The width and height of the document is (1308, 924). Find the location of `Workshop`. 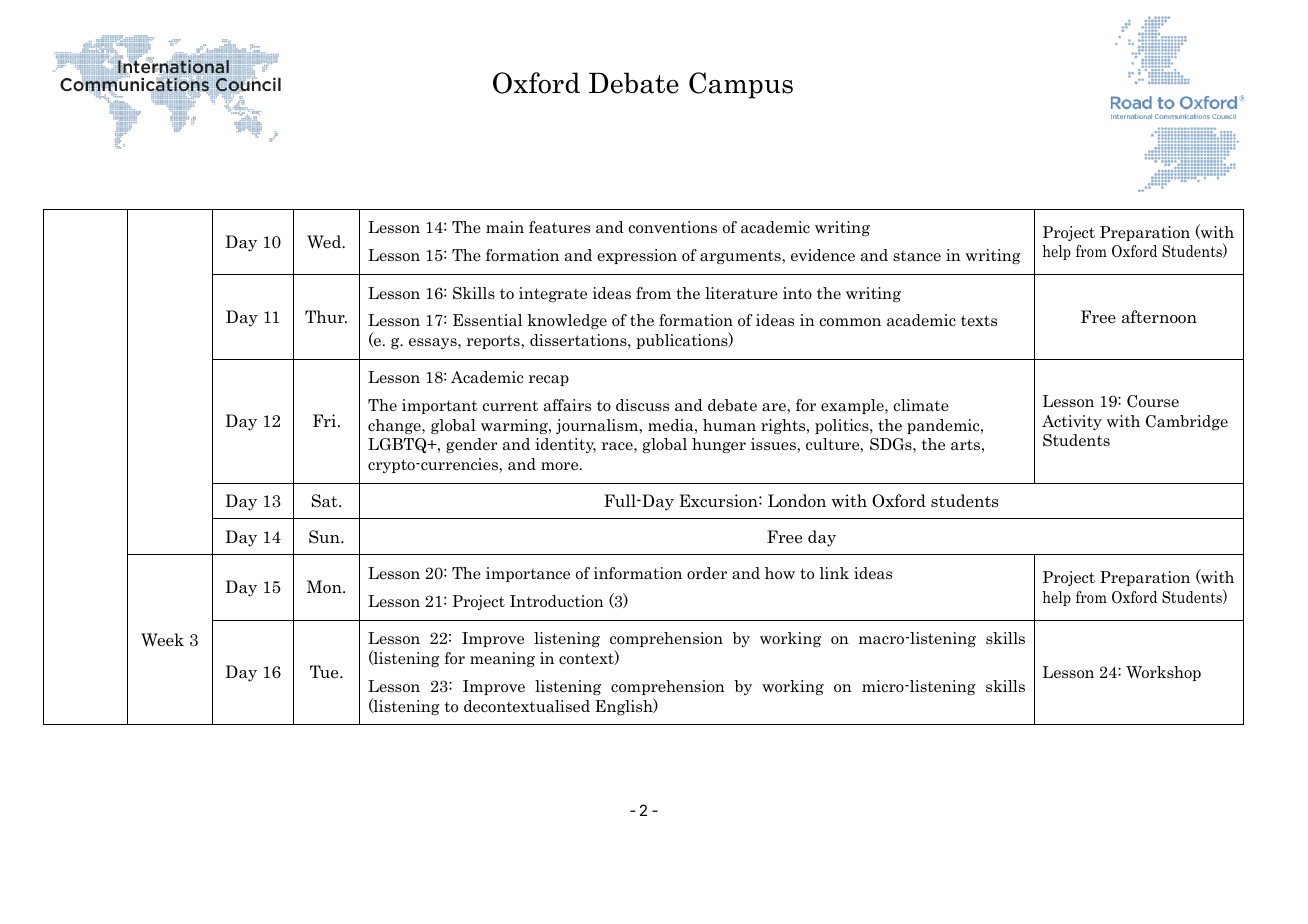

Workshop is located at coordinates (1163, 673).
